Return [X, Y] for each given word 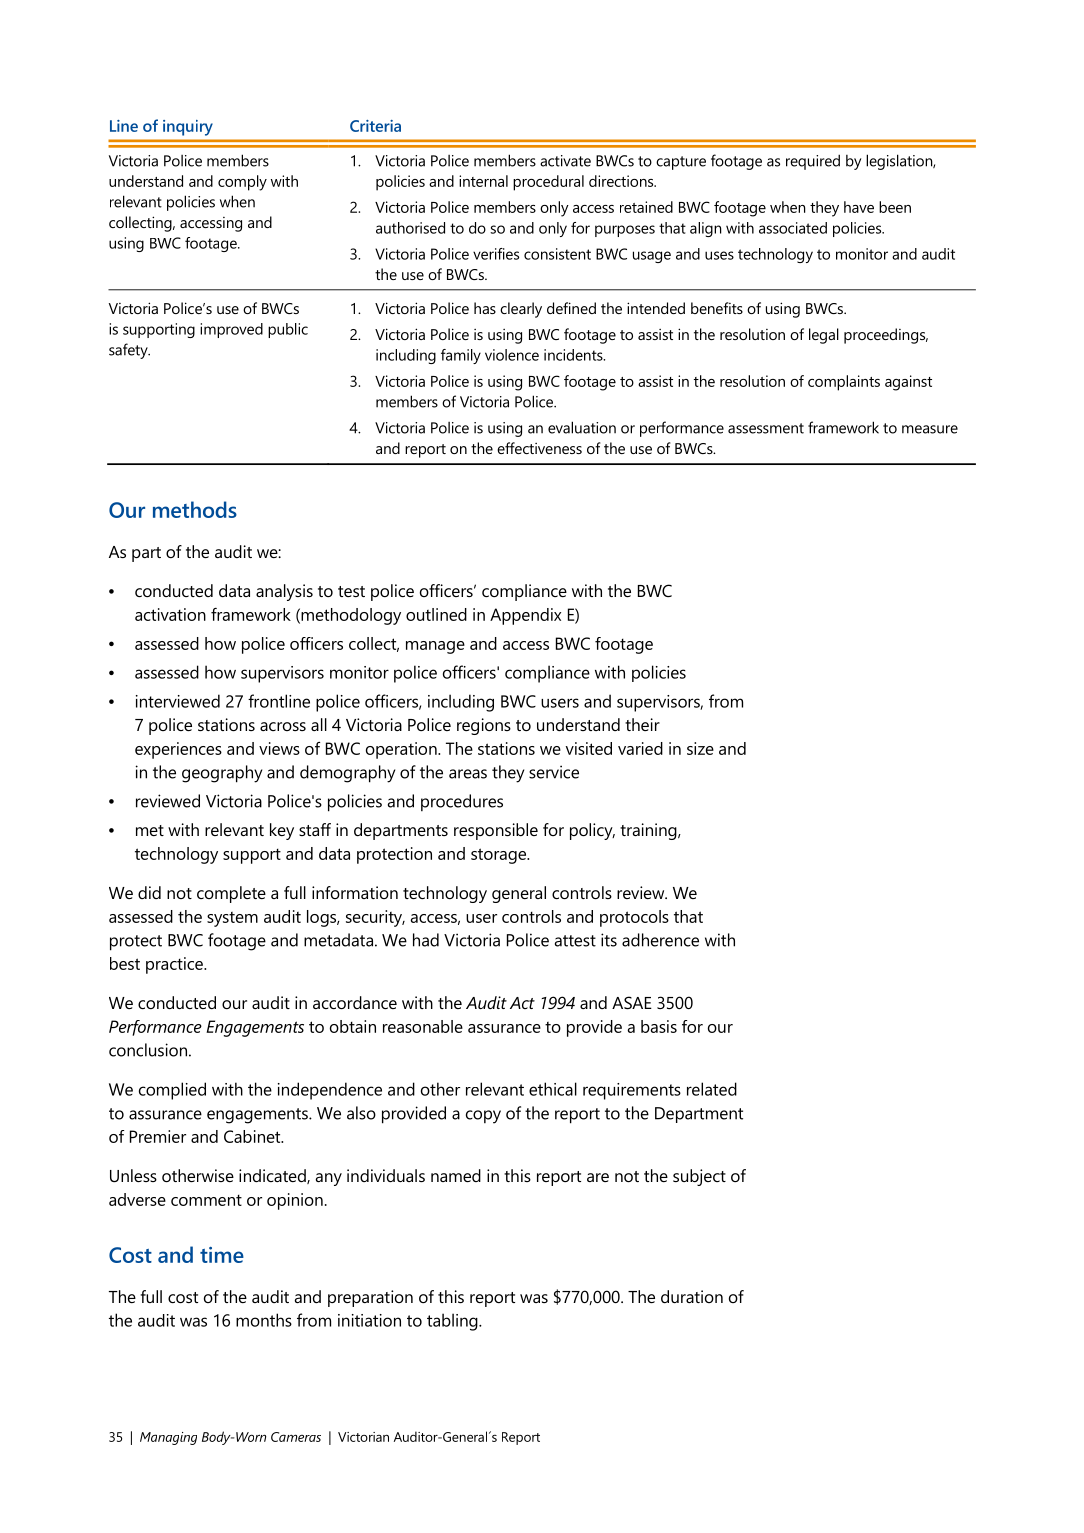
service [554, 772]
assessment [766, 428]
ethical [553, 1089]
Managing [168, 1438]
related [712, 1089]
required [813, 162]
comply [242, 183]
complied [172, 1091]
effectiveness [539, 448]
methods [195, 509]
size [700, 748]
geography [222, 774]
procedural [548, 183]
